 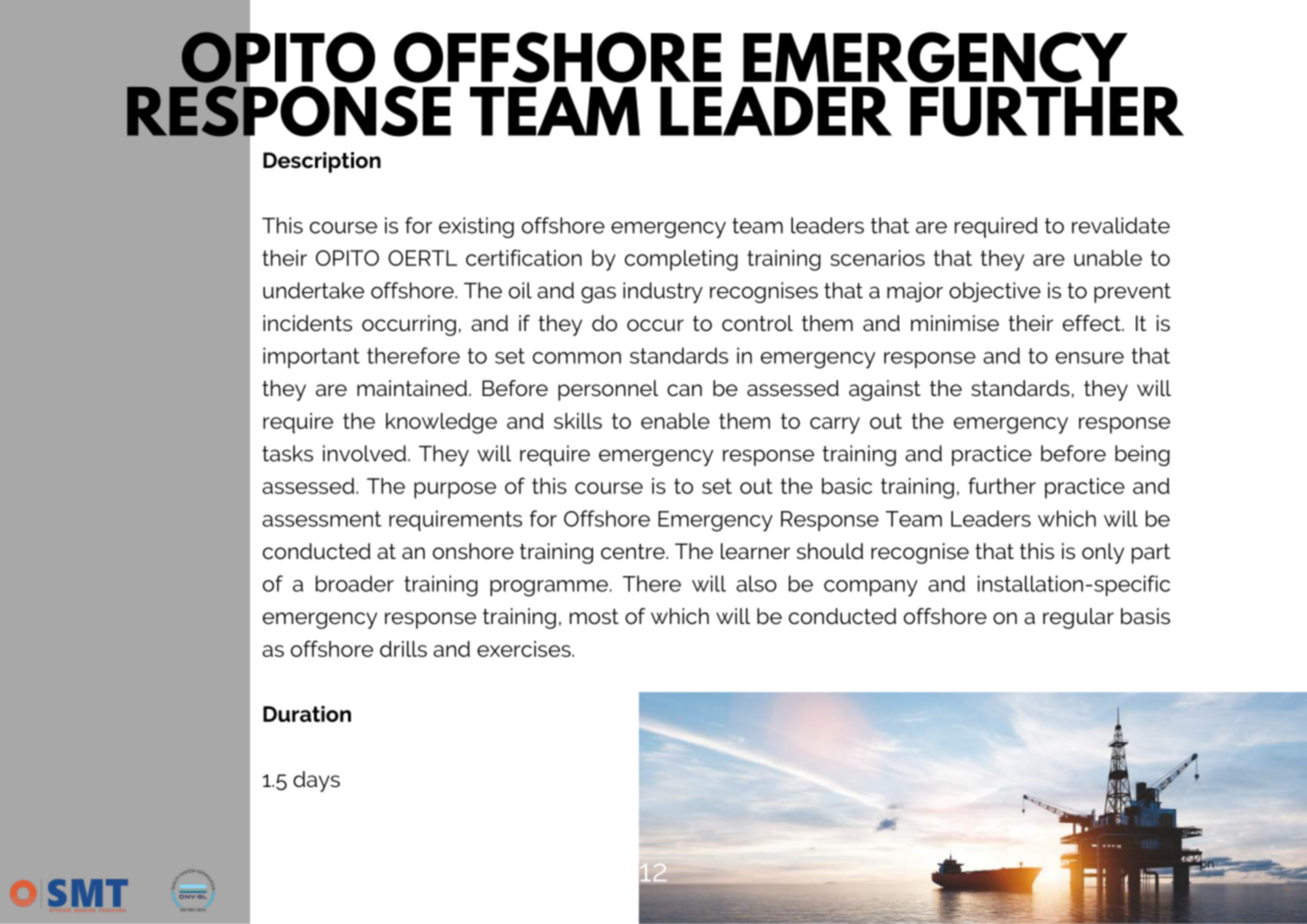 I want to click on broader, so click(x=355, y=583).
